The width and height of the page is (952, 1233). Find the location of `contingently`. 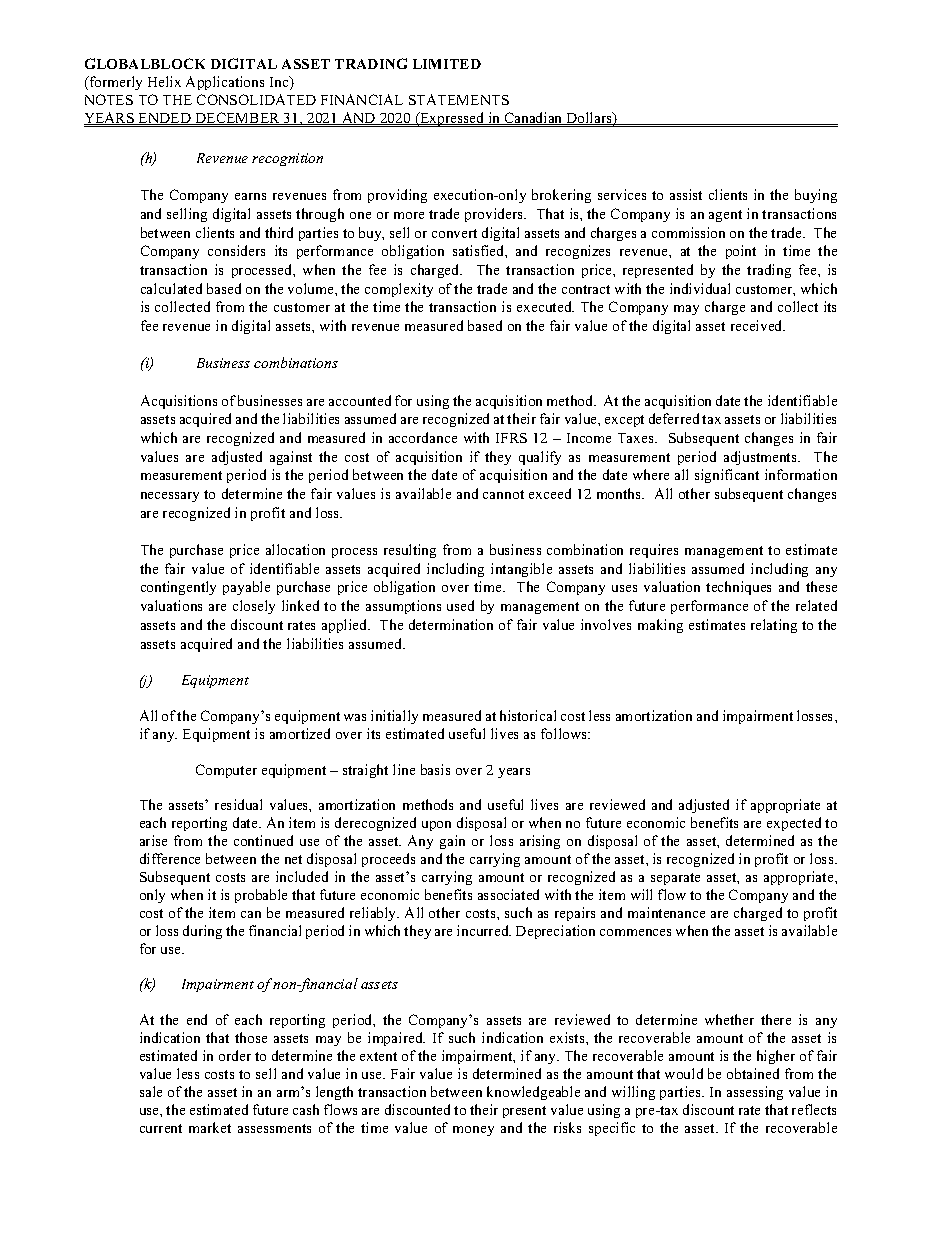

contingently is located at coordinates (178, 588).
